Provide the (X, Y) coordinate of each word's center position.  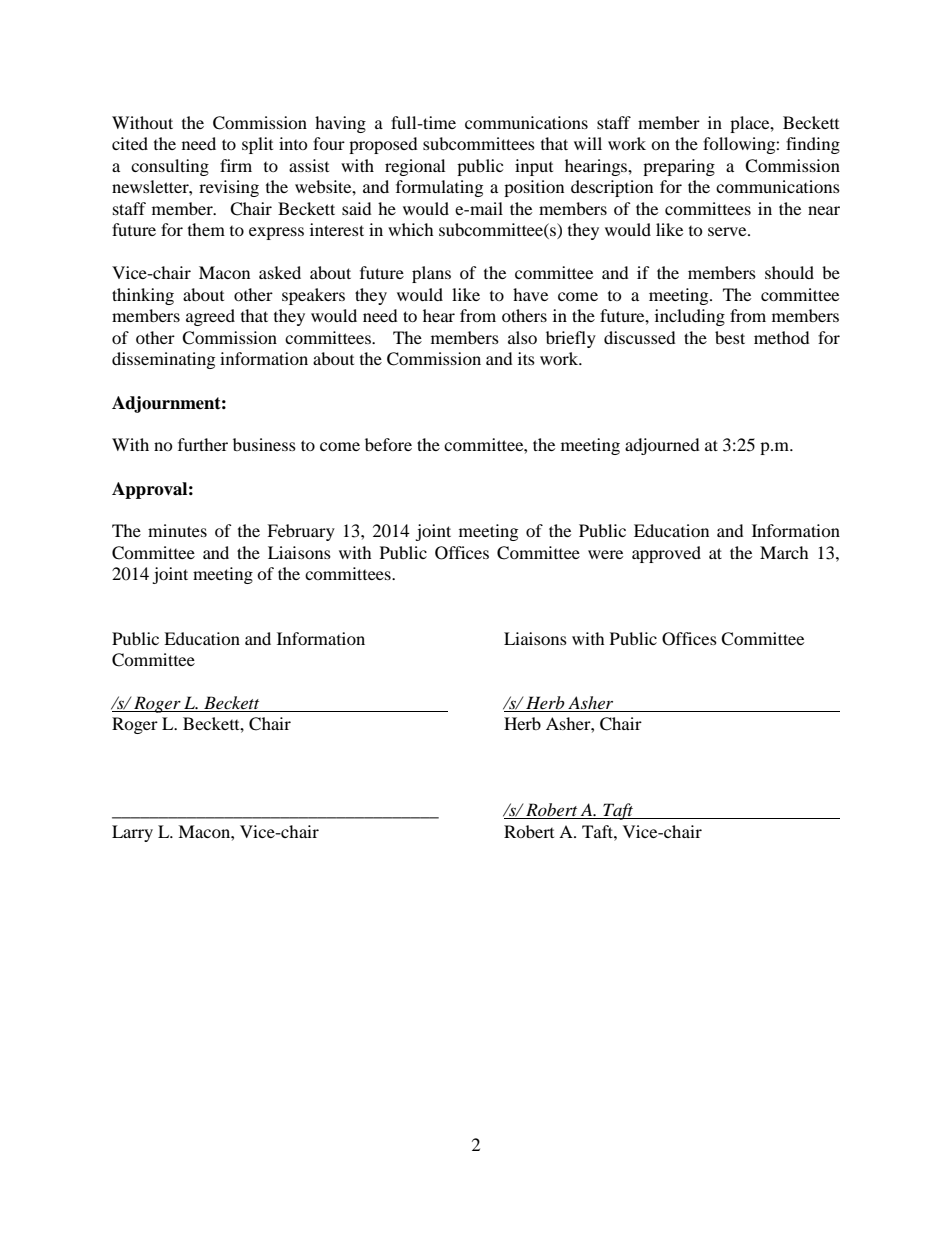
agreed (210, 317)
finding (813, 145)
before (388, 444)
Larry (132, 833)
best (730, 337)
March (784, 552)
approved (666, 554)
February (301, 532)
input (534, 167)
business (264, 444)
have (530, 294)
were (605, 554)
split (257, 145)
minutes (177, 530)
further (203, 444)
